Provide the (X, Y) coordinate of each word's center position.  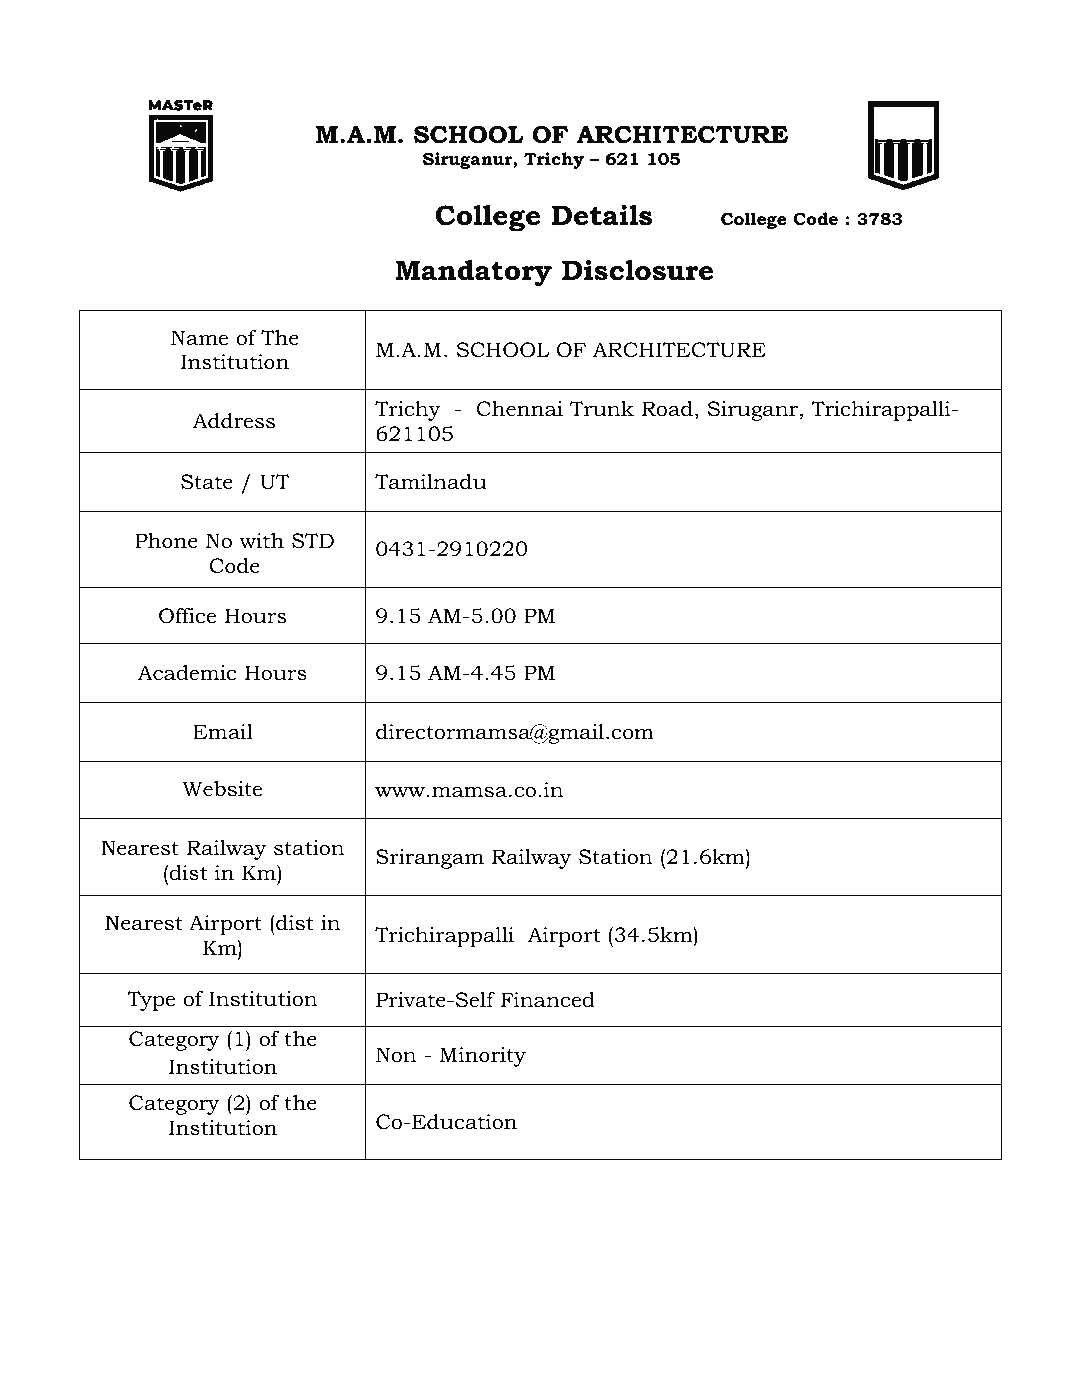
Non (396, 1055)
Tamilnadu (431, 482)
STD (313, 541)
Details (602, 215)
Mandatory (473, 273)
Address (234, 421)
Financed (548, 1000)
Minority (482, 1057)
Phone (166, 541)
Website (222, 789)
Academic (187, 673)
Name (199, 338)
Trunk (602, 409)
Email (223, 731)
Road (667, 409)
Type (151, 1001)
